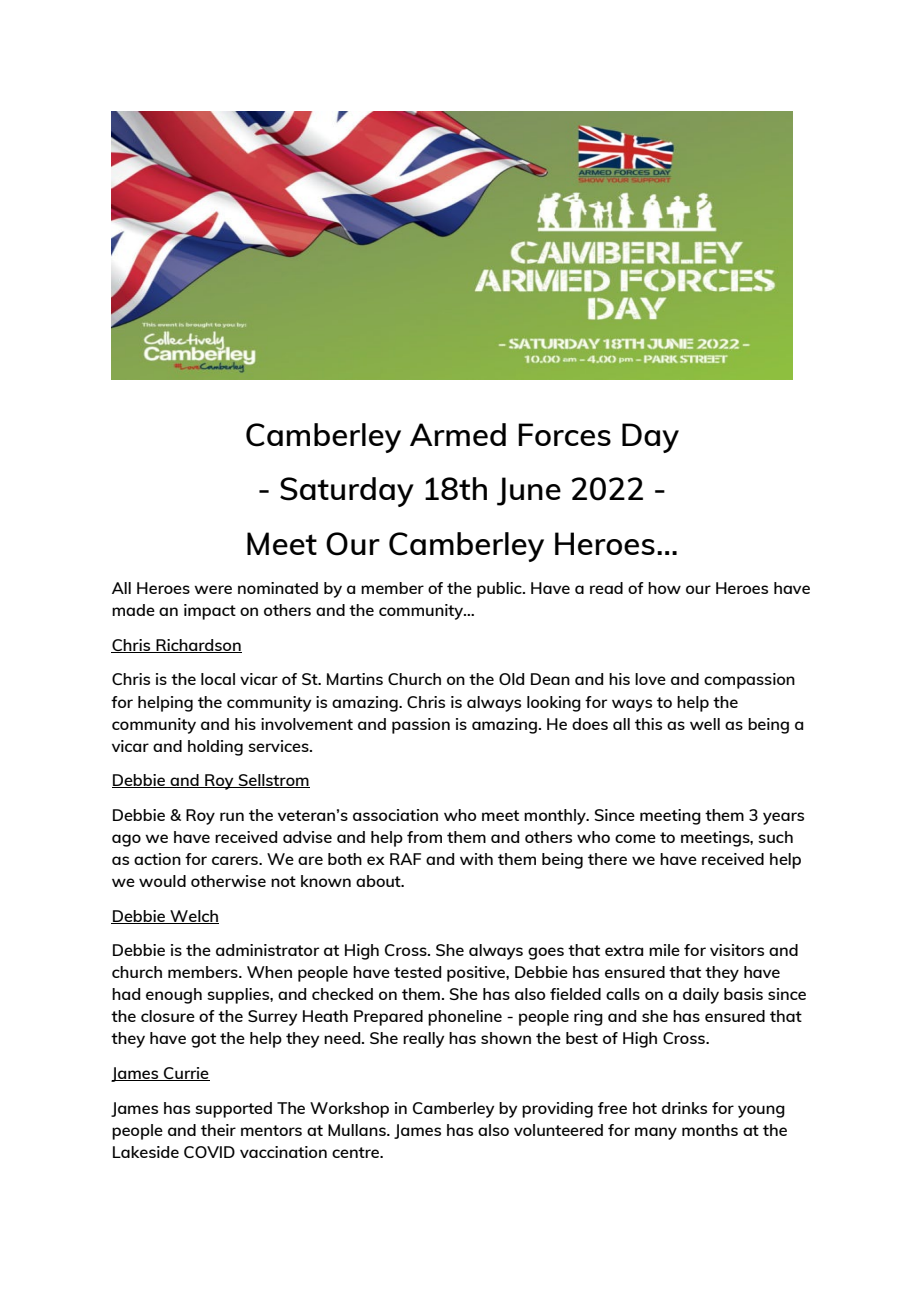 Image resolution: width=924 pixels, height=1308 pixels. What do you see at coordinates (458, 434) in the screenshot?
I see `Armed` at bounding box center [458, 434].
